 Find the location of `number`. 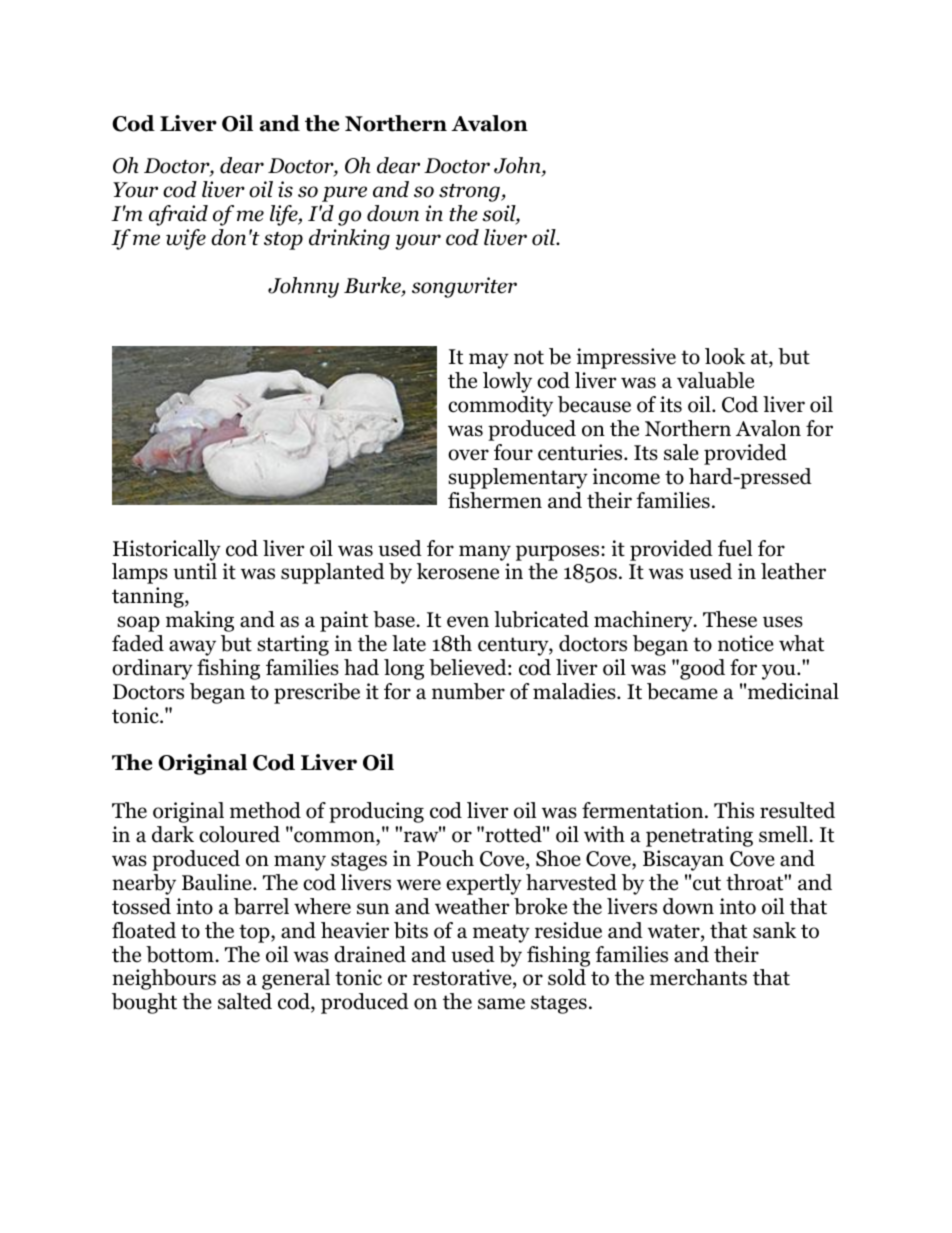

number is located at coordinates (468, 691).
